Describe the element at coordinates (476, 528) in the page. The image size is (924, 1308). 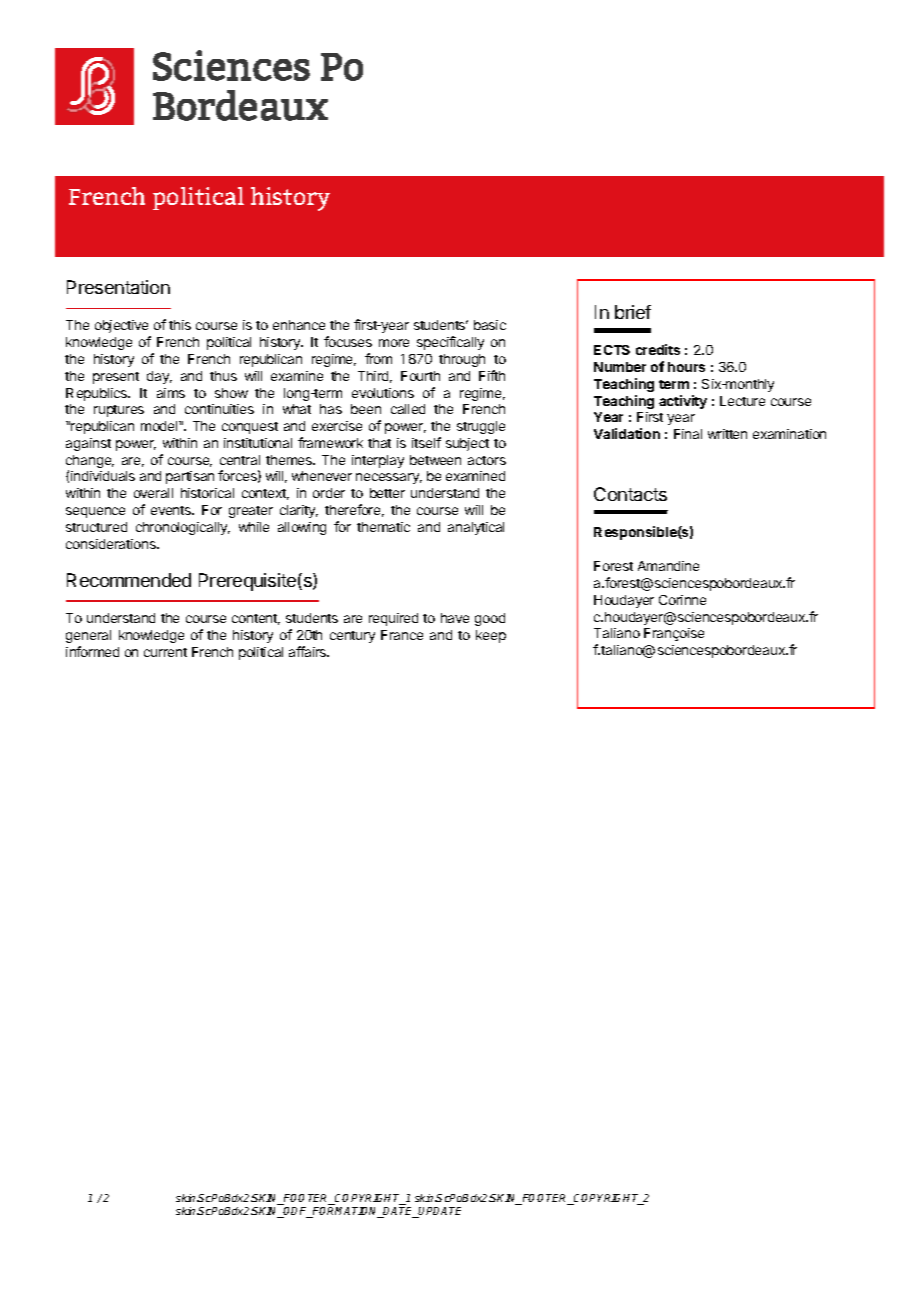
I see `analytical` at that location.
